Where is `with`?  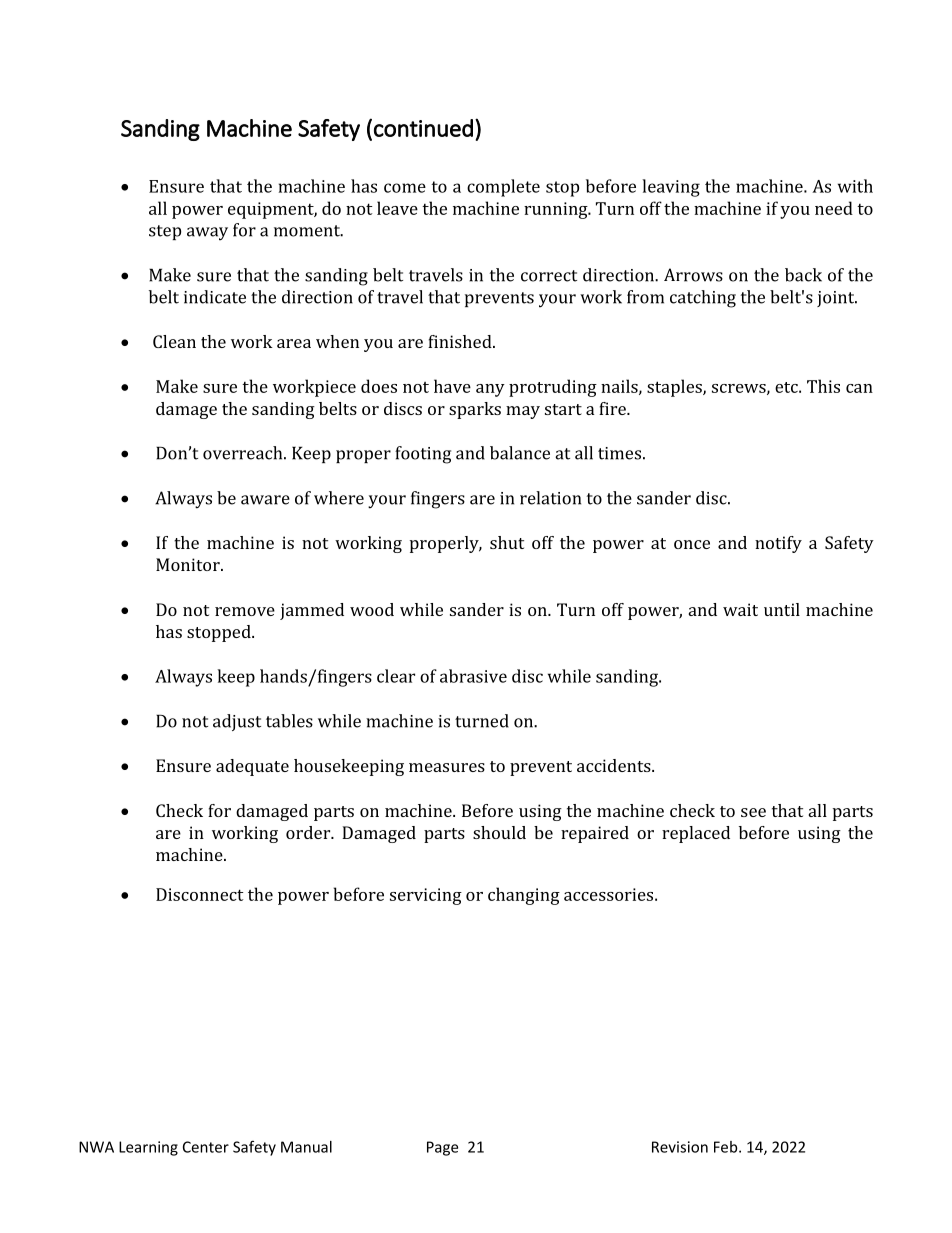 with is located at coordinates (855, 186).
